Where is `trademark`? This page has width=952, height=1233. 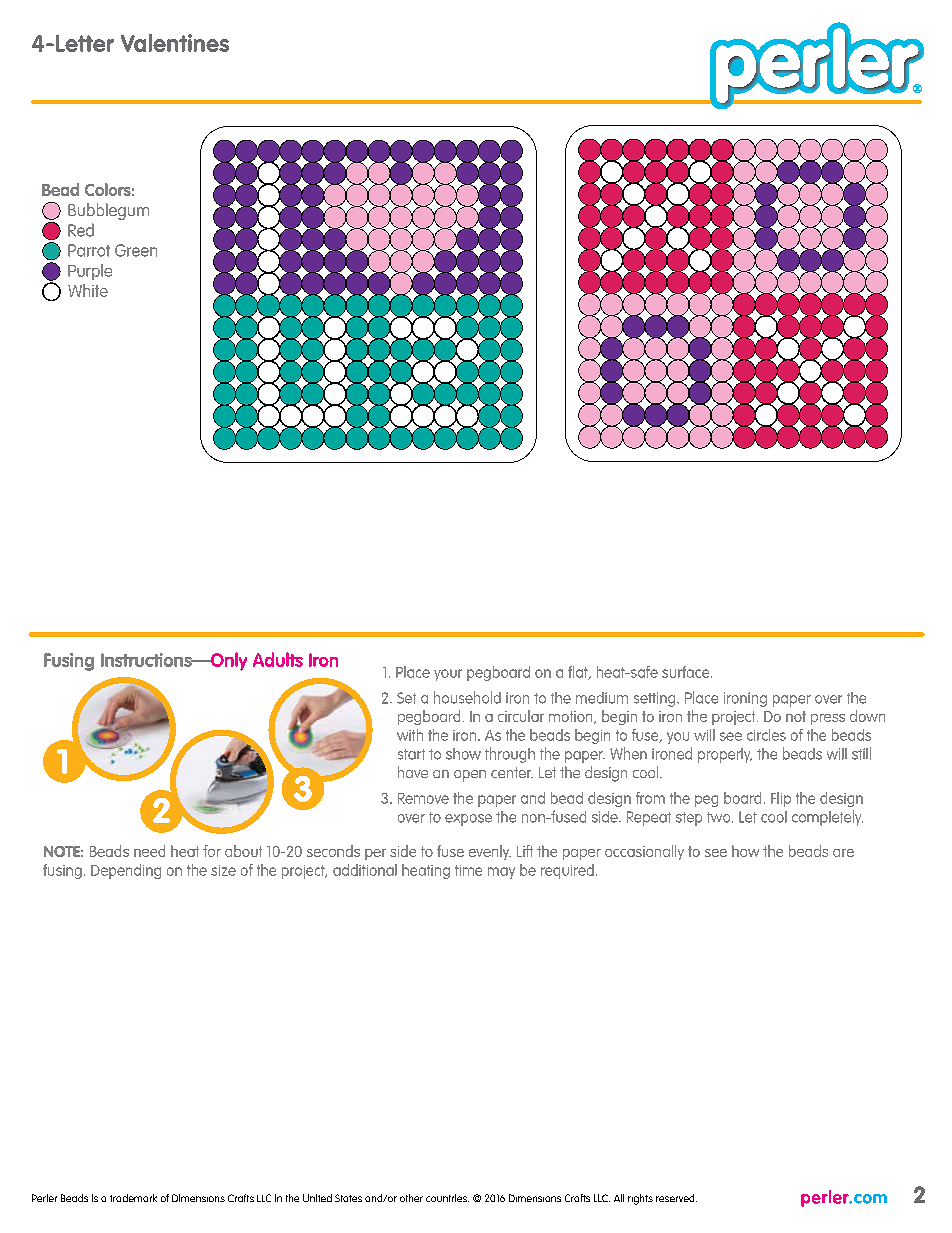 trademark is located at coordinates (133, 1198).
